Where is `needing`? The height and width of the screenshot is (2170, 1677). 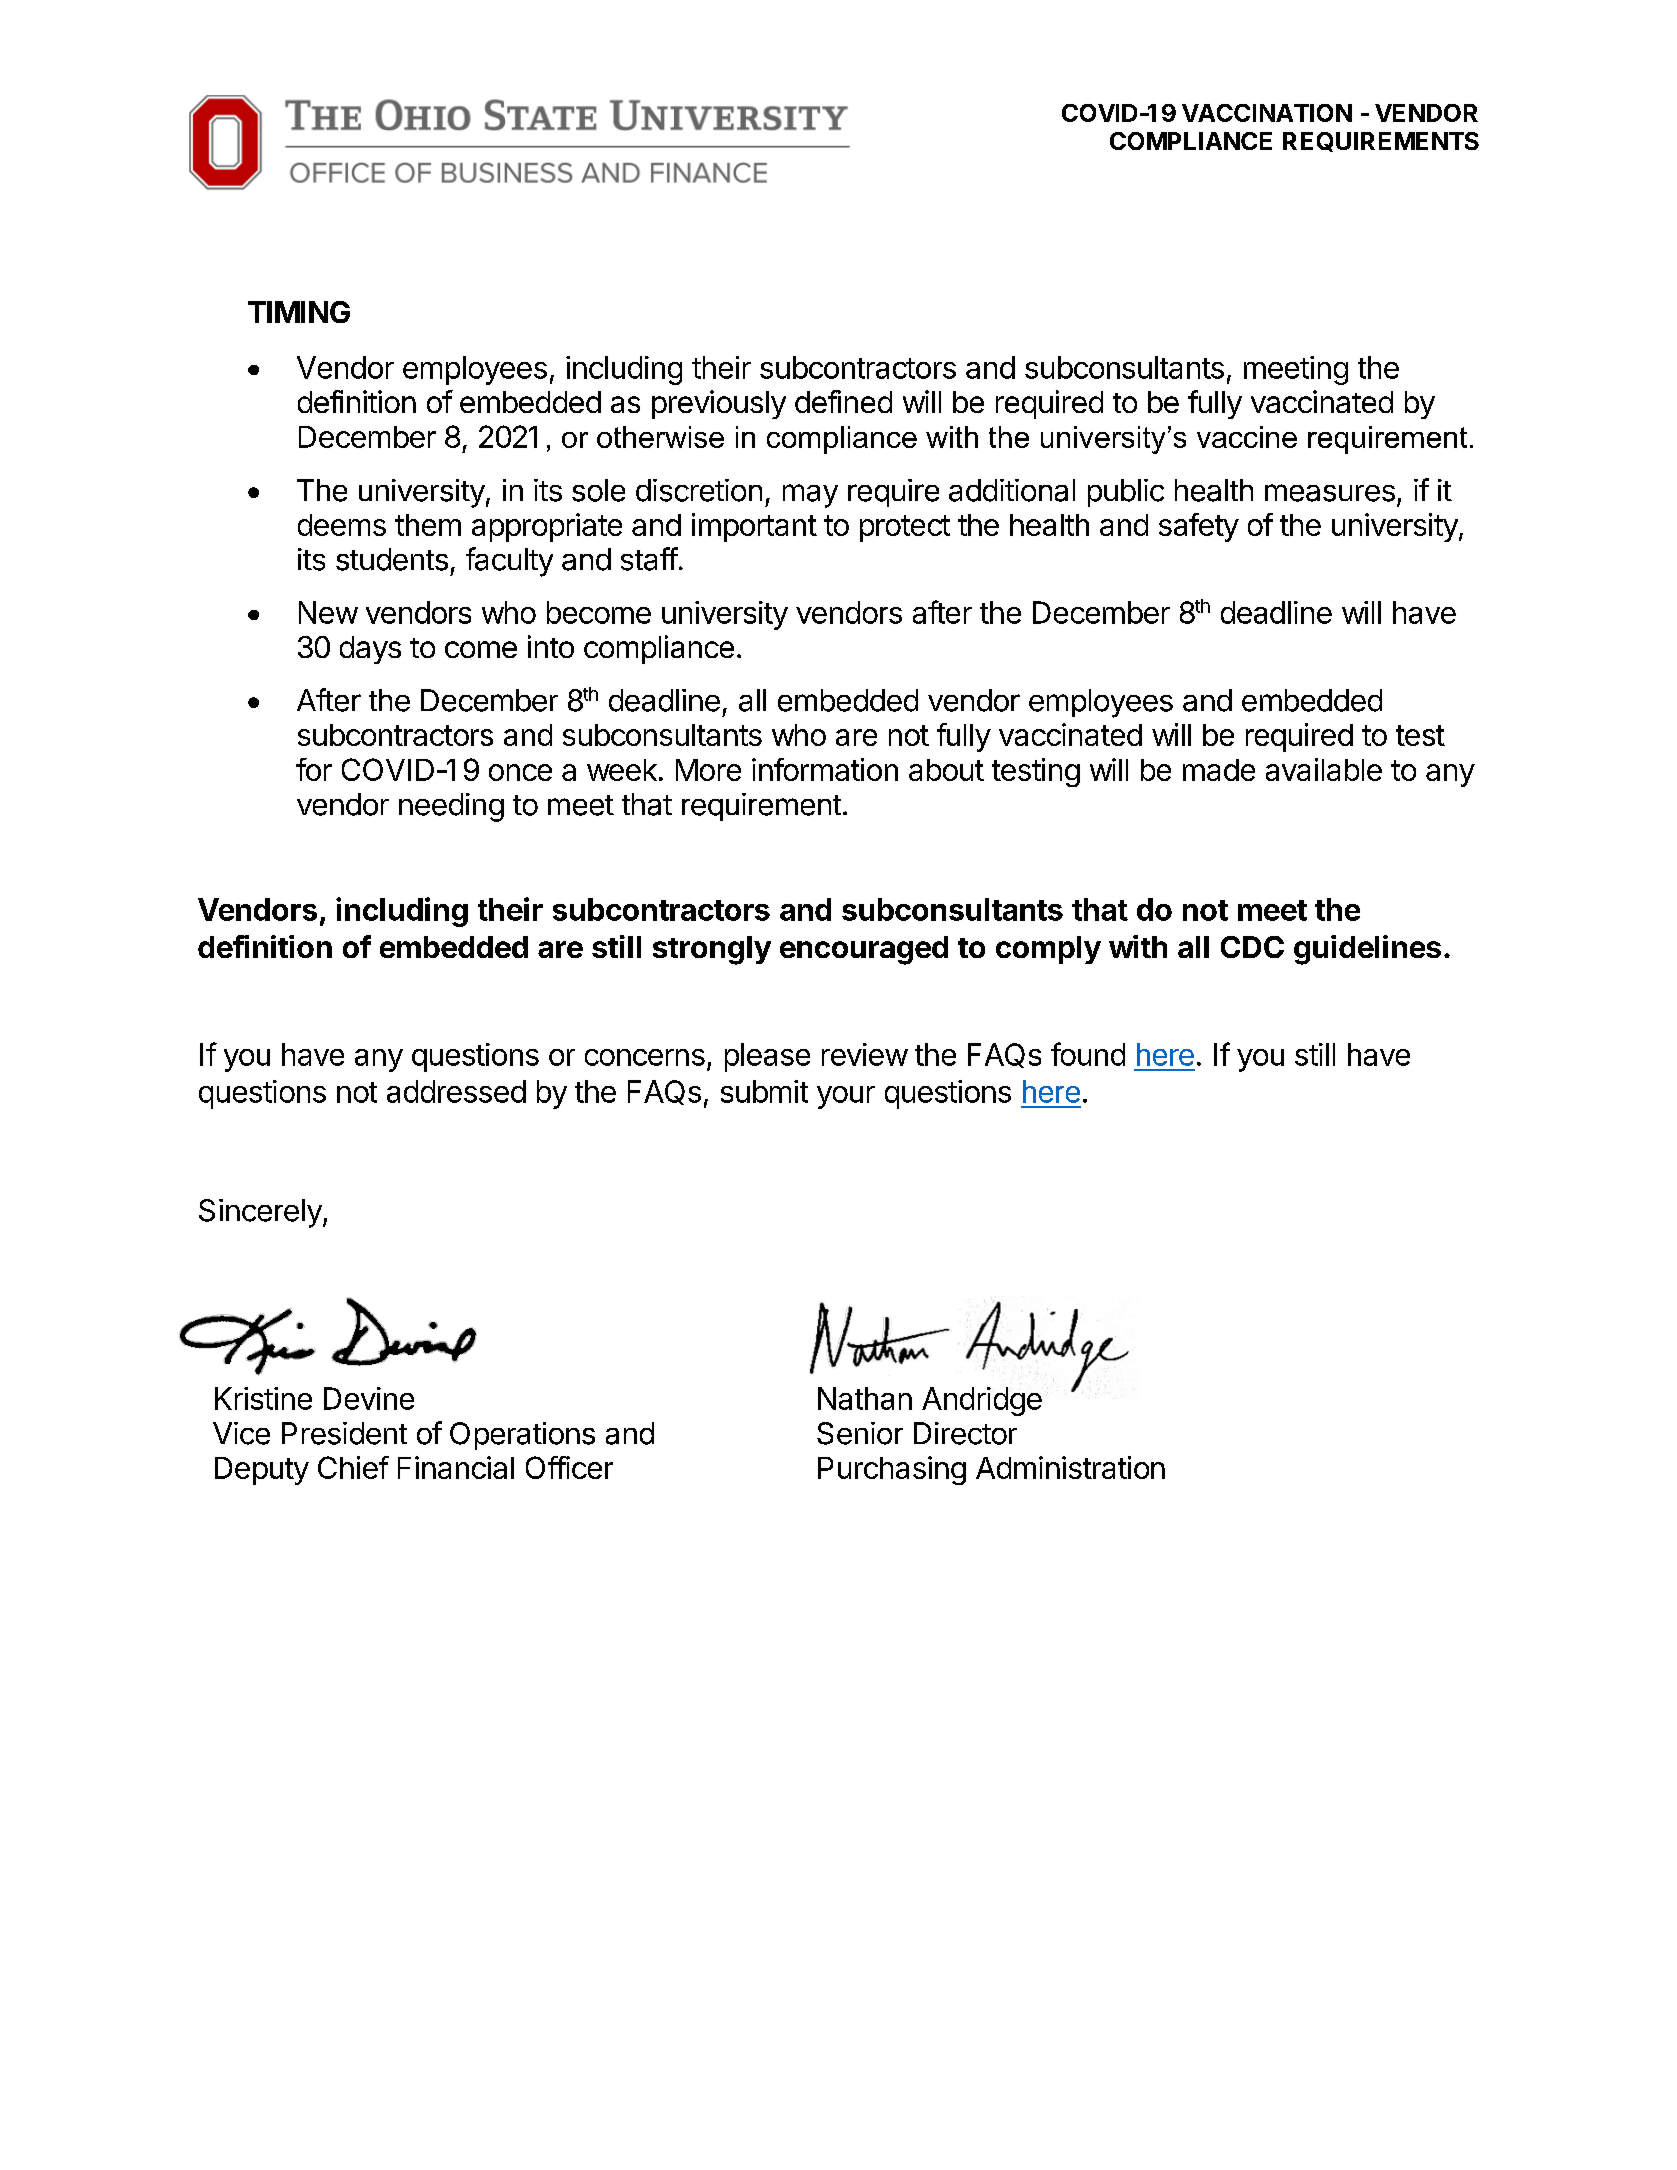 needing is located at coordinates (451, 807).
